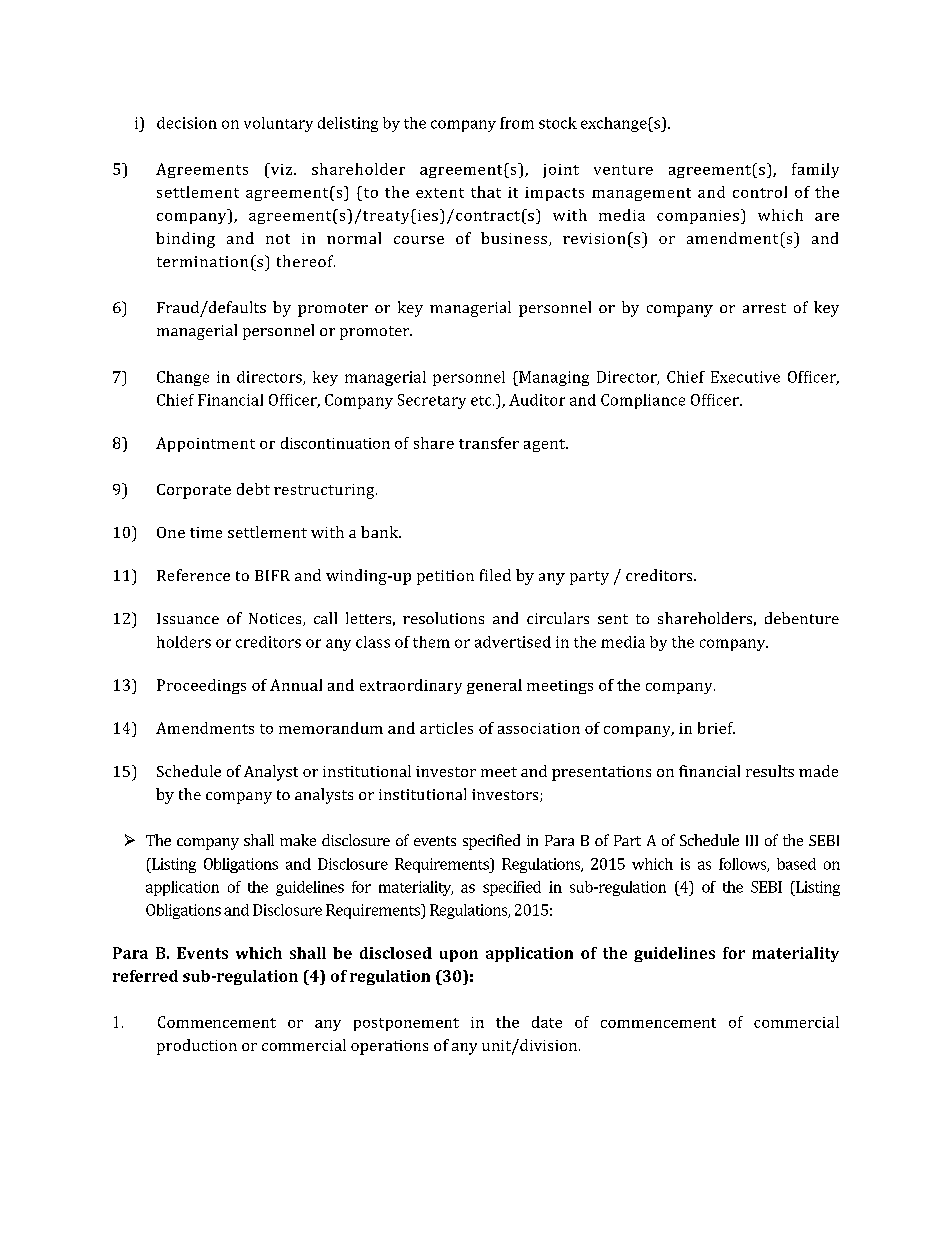 The height and width of the screenshot is (1233, 952). Describe the element at coordinates (547, 1022) in the screenshot. I see `date` at that location.
